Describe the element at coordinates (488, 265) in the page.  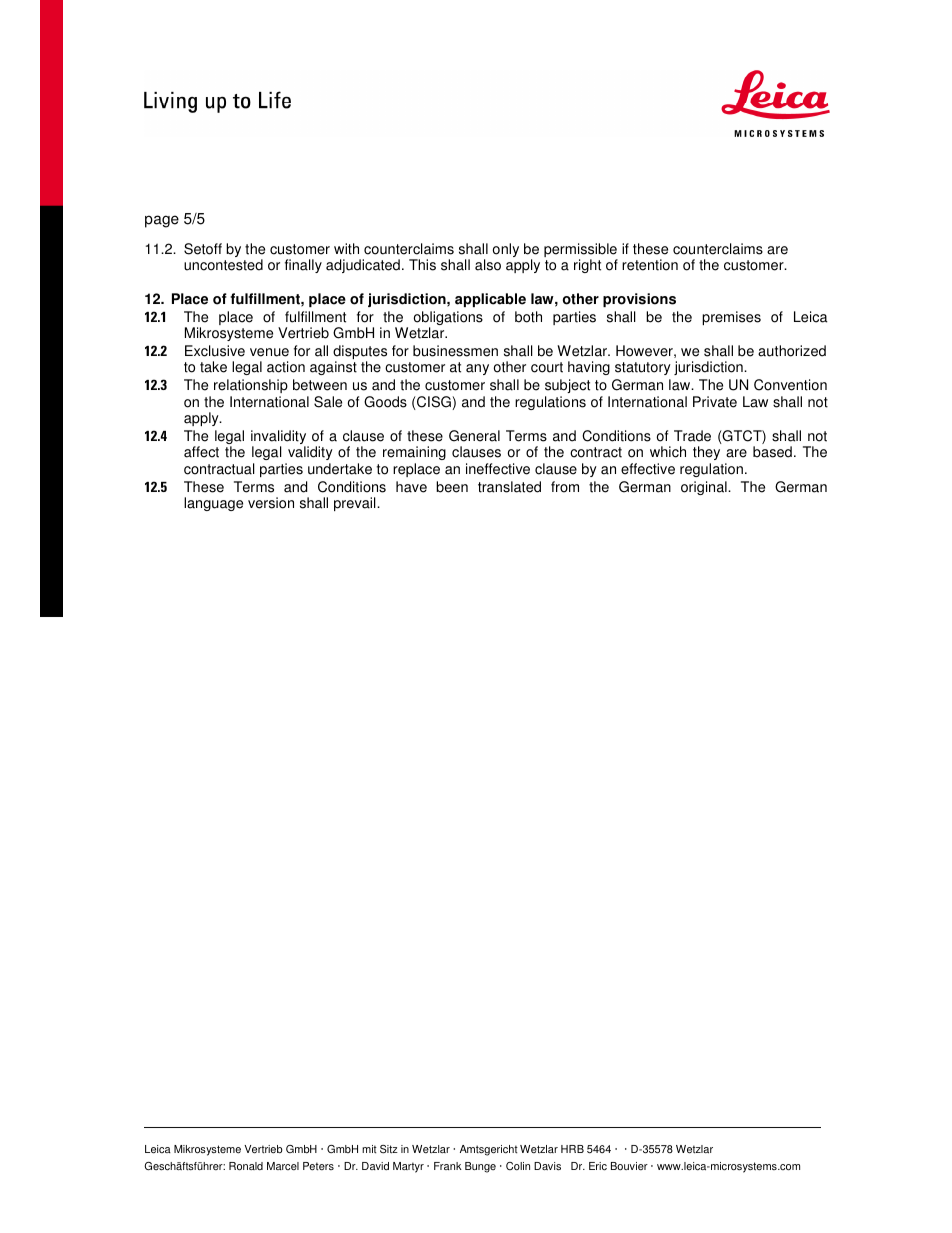
I see `also` at that location.
